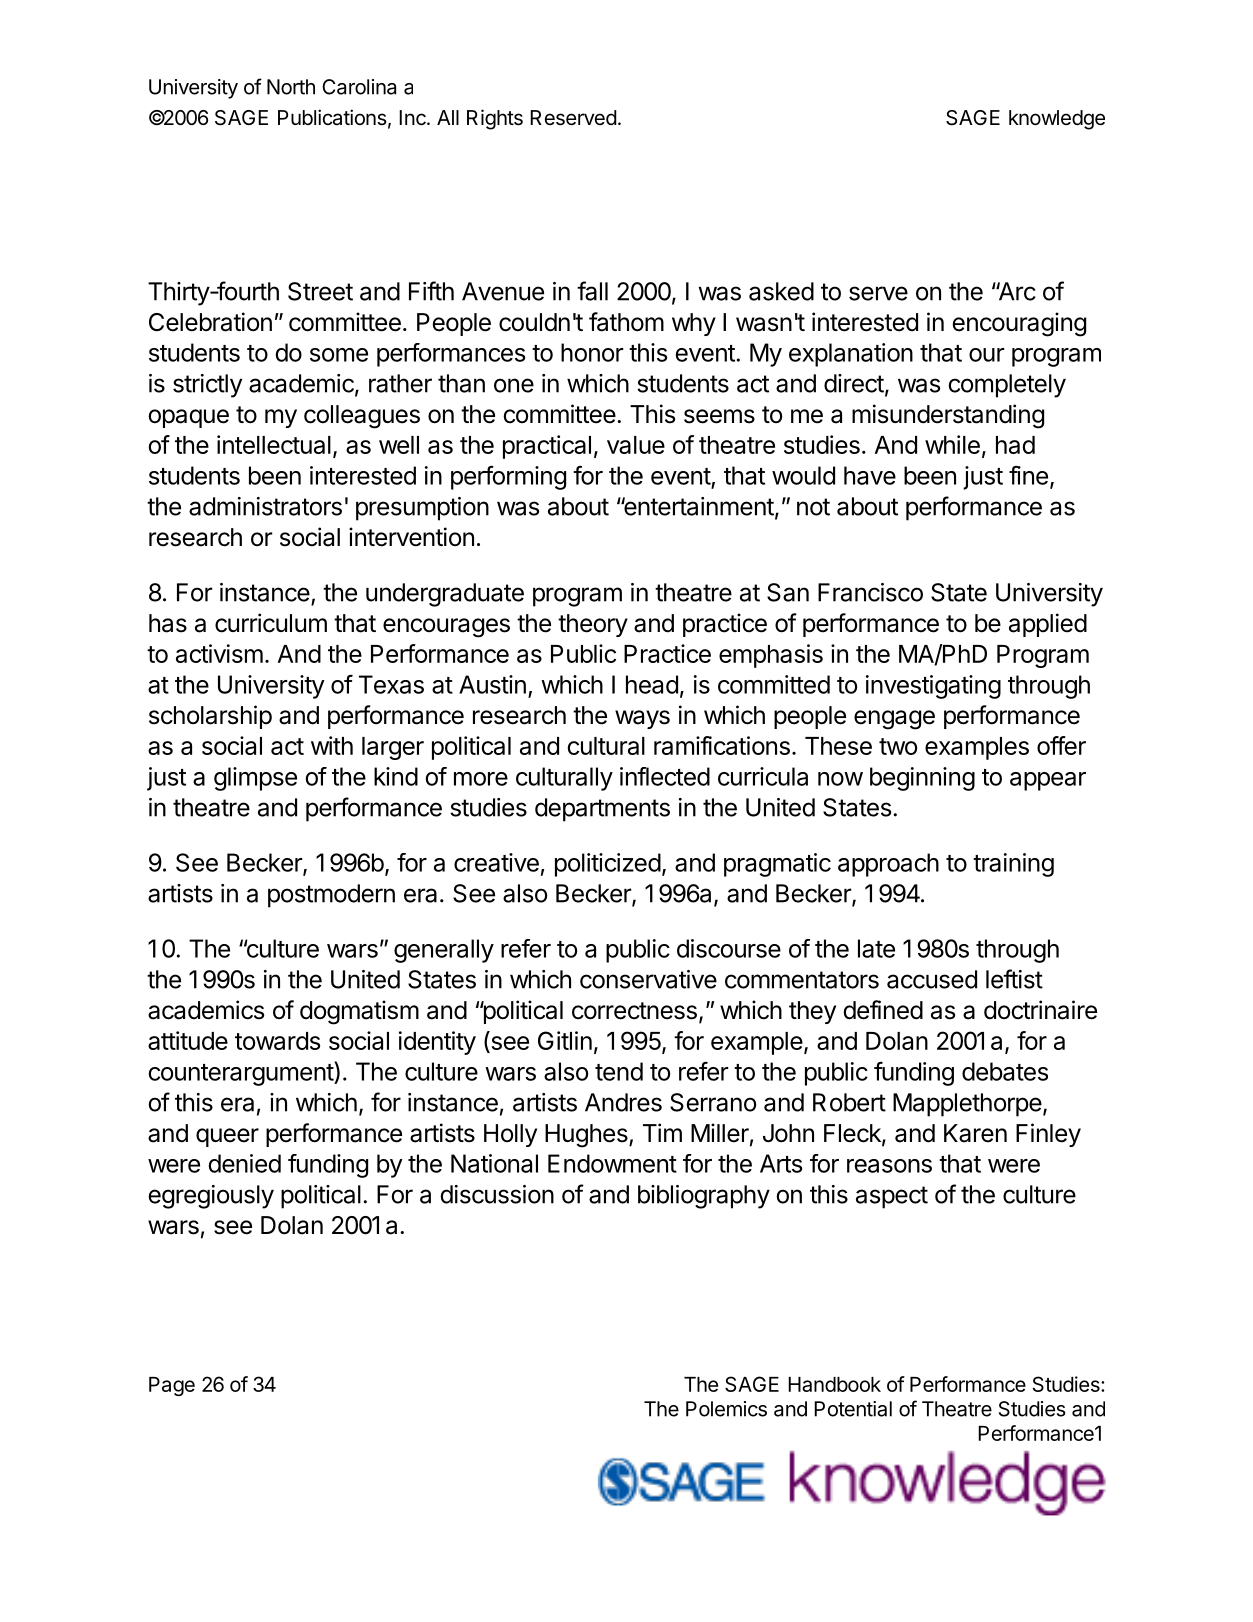 The width and height of the page is (1253, 1622). Describe the element at coordinates (291, 87) in the page. I see `North` at that location.
